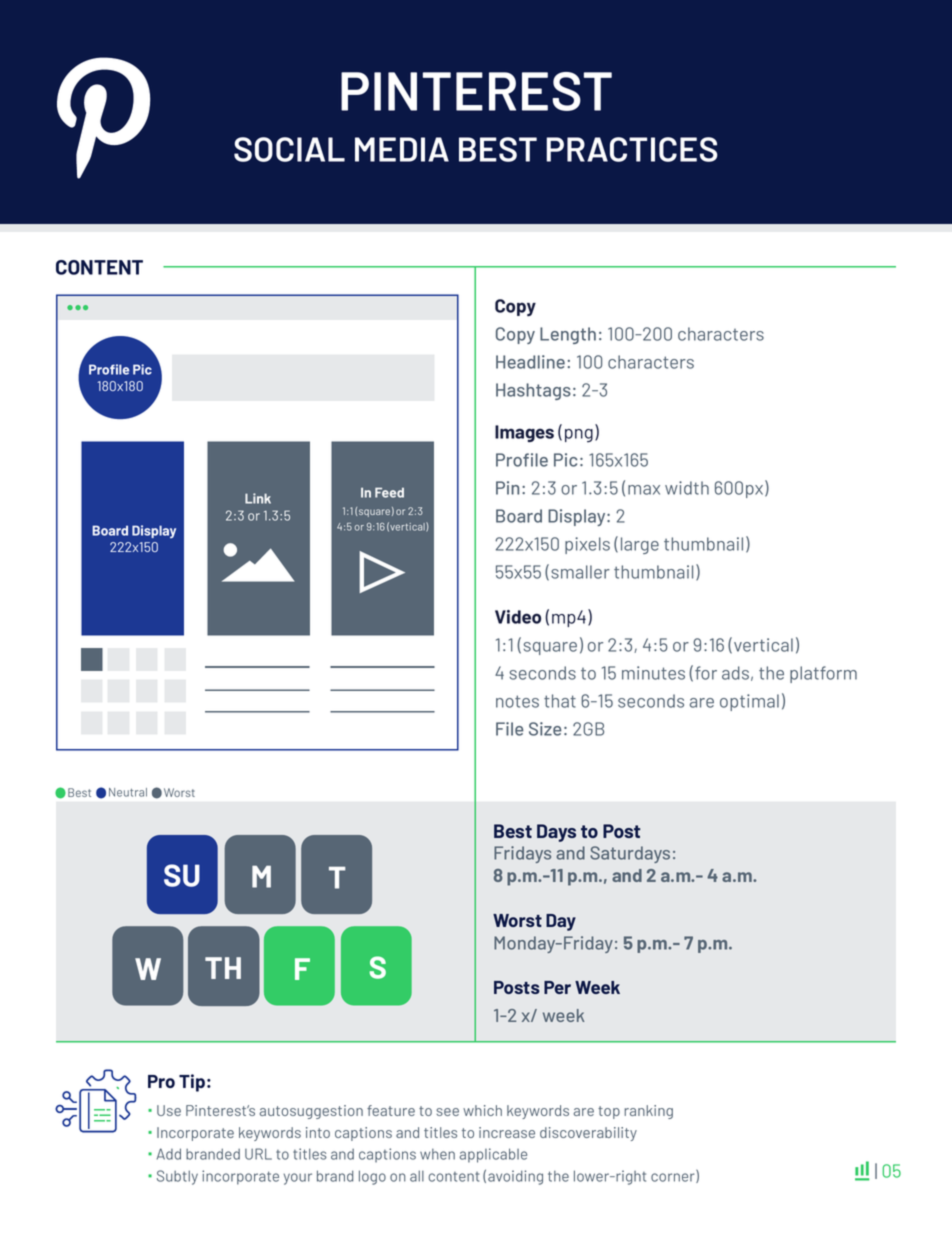  What do you see at coordinates (169, 1154) in the image?
I see `Add` at bounding box center [169, 1154].
